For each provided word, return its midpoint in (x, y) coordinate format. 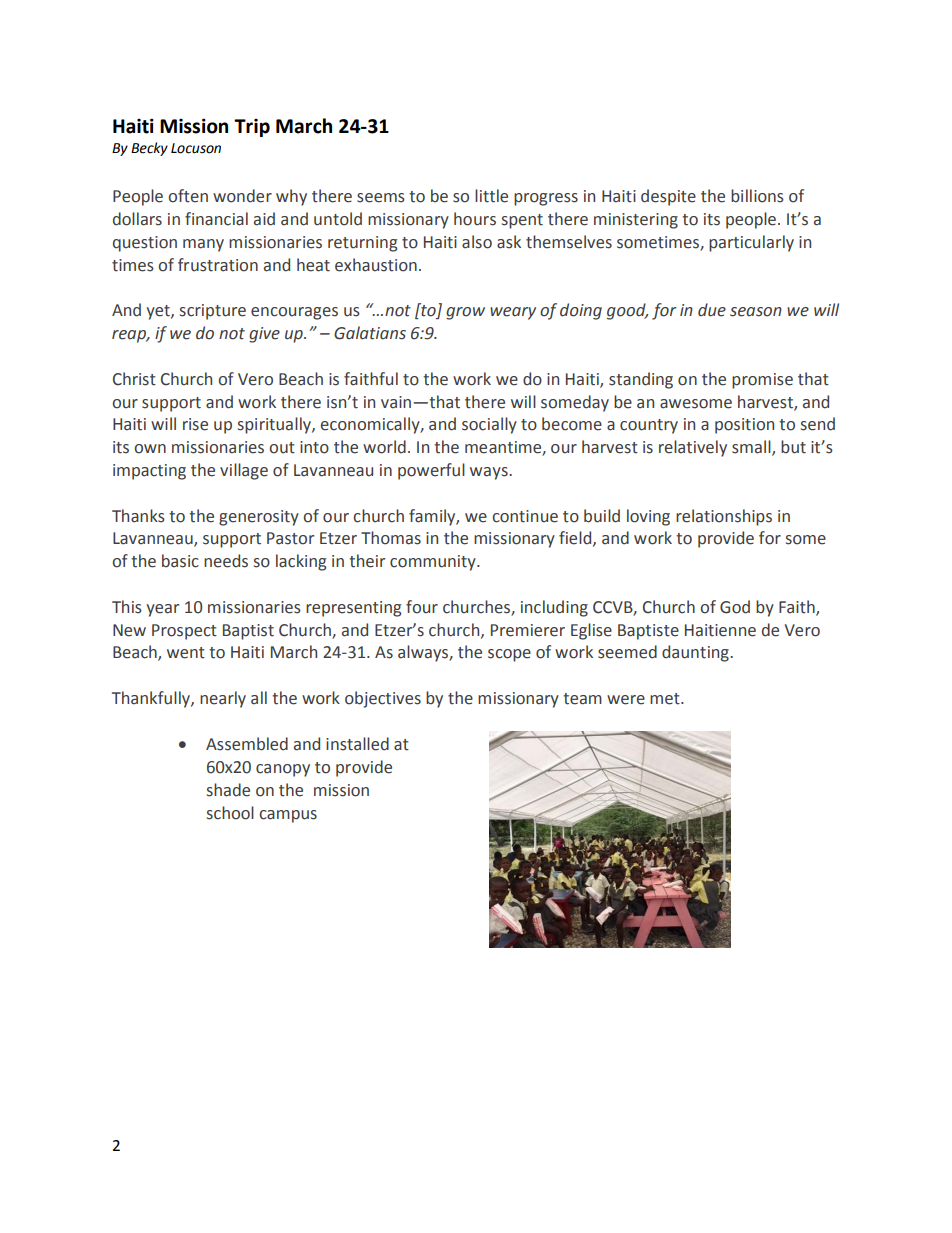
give (264, 335)
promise (762, 381)
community (434, 563)
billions (757, 196)
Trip (252, 128)
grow (465, 313)
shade (228, 790)
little (491, 196)
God (735, 607)
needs (226, 561)
